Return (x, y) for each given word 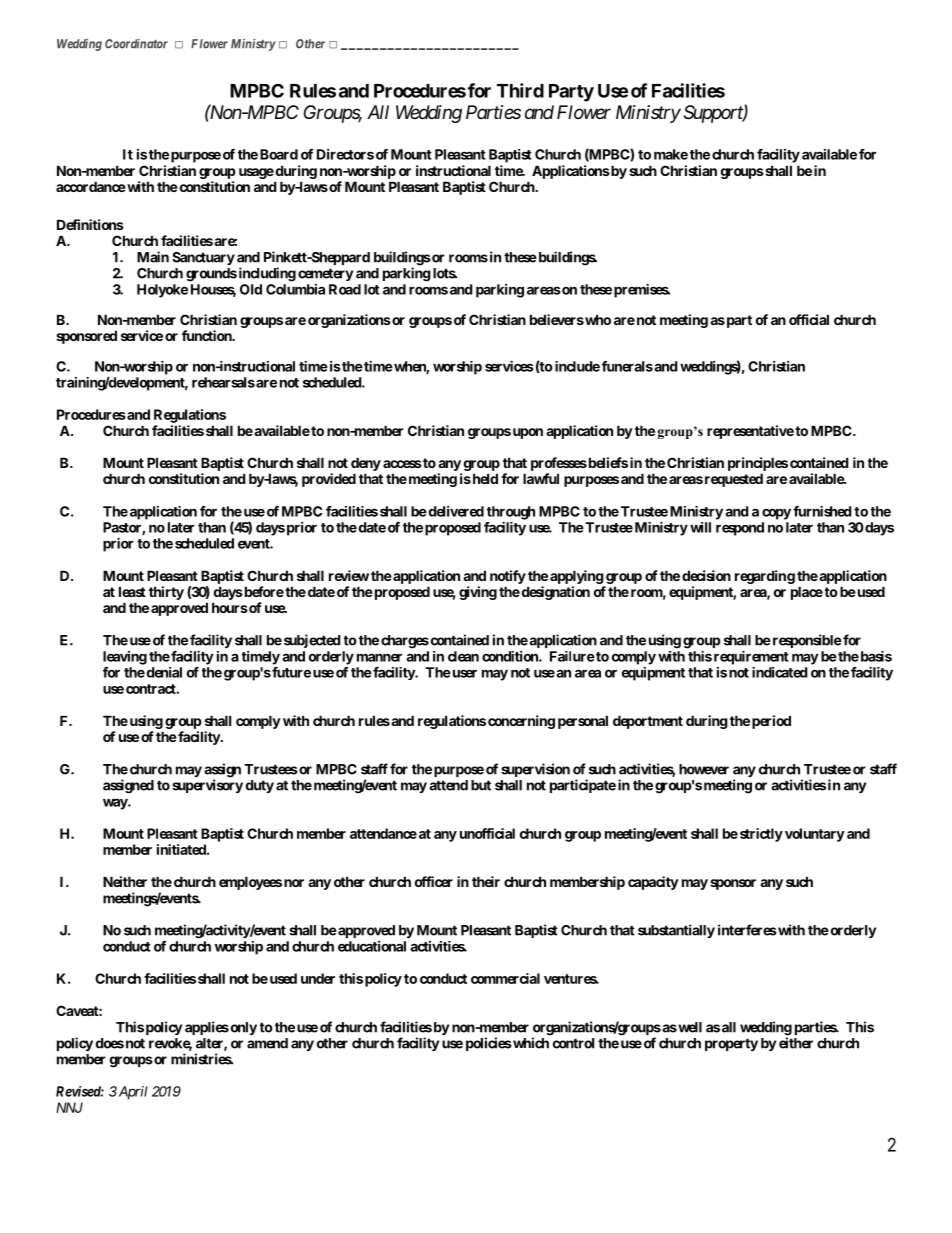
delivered (455, 511)
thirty (166, 593)
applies (207, 1028)
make (671, 154)
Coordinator (136, 44)
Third (520, 90)
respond (740, 529)
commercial (505, 978)
